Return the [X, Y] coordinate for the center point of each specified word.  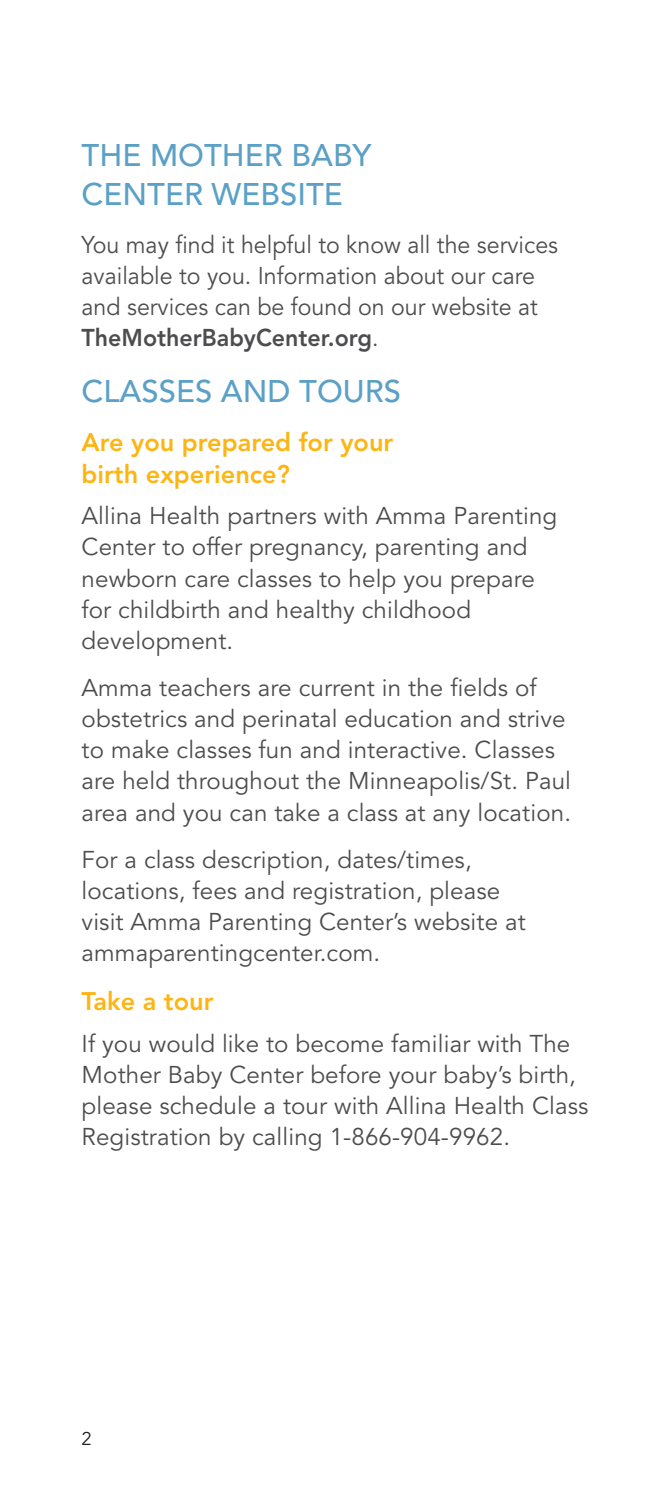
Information [318, 275]
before [346, 1074]
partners [272, 520]
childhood [416, 609]
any [451, 818]
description [262, 862]
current [337, 689]
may [148, 250]
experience [211, 477]
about [414, 275]
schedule [208, 1105]
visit [102, 921]
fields [478, 687]
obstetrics [134, 718]
